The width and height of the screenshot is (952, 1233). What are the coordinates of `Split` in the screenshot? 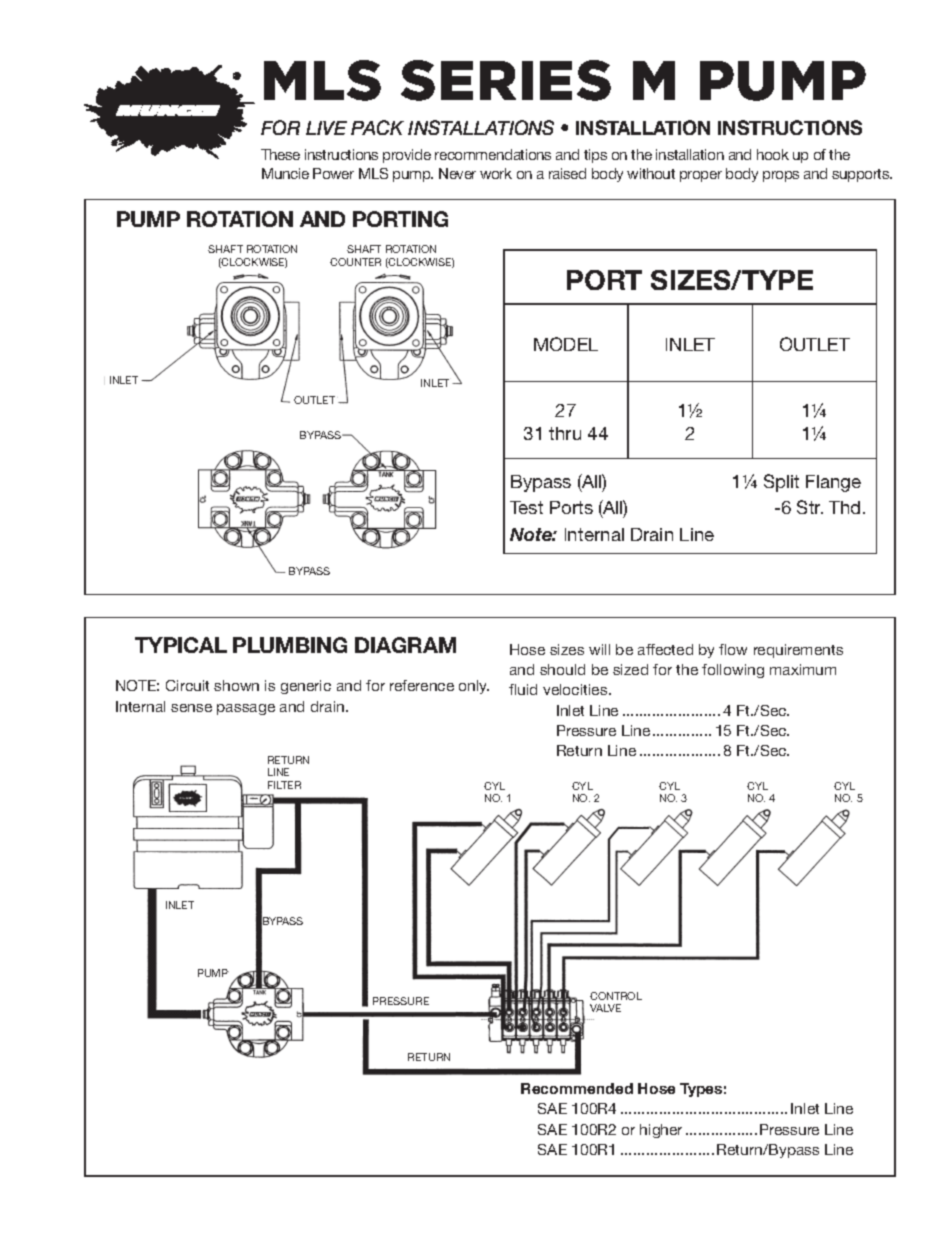 It's located at (781, 483).
